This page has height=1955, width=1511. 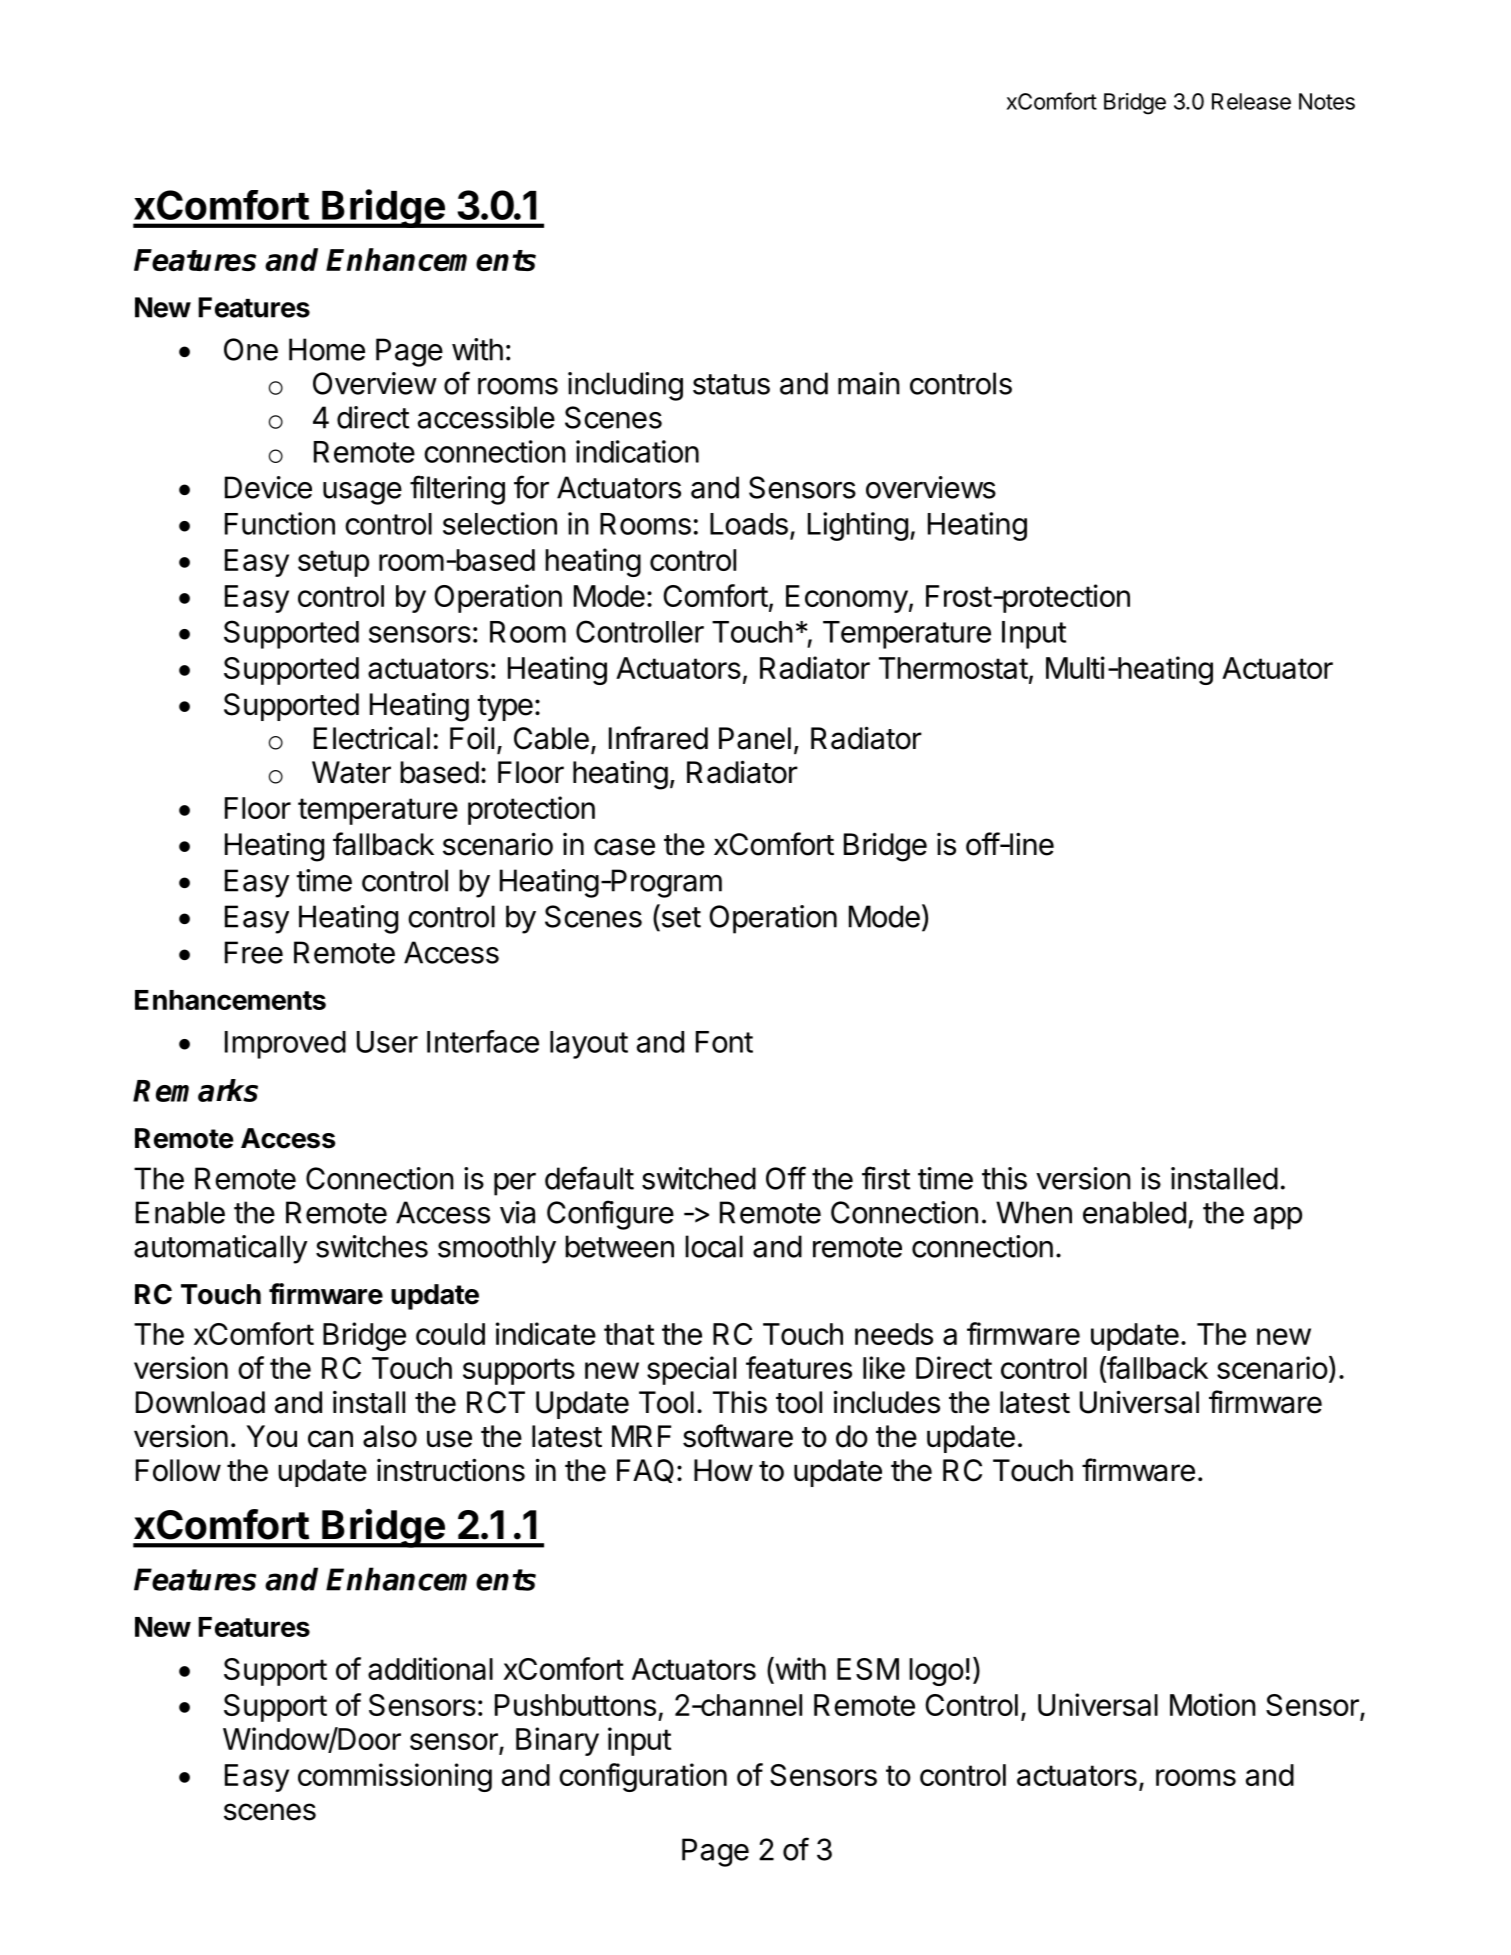 What do you see at coordinates (372, 1246) in the page?
I see `switches` at bounding box center [372, 1246].
